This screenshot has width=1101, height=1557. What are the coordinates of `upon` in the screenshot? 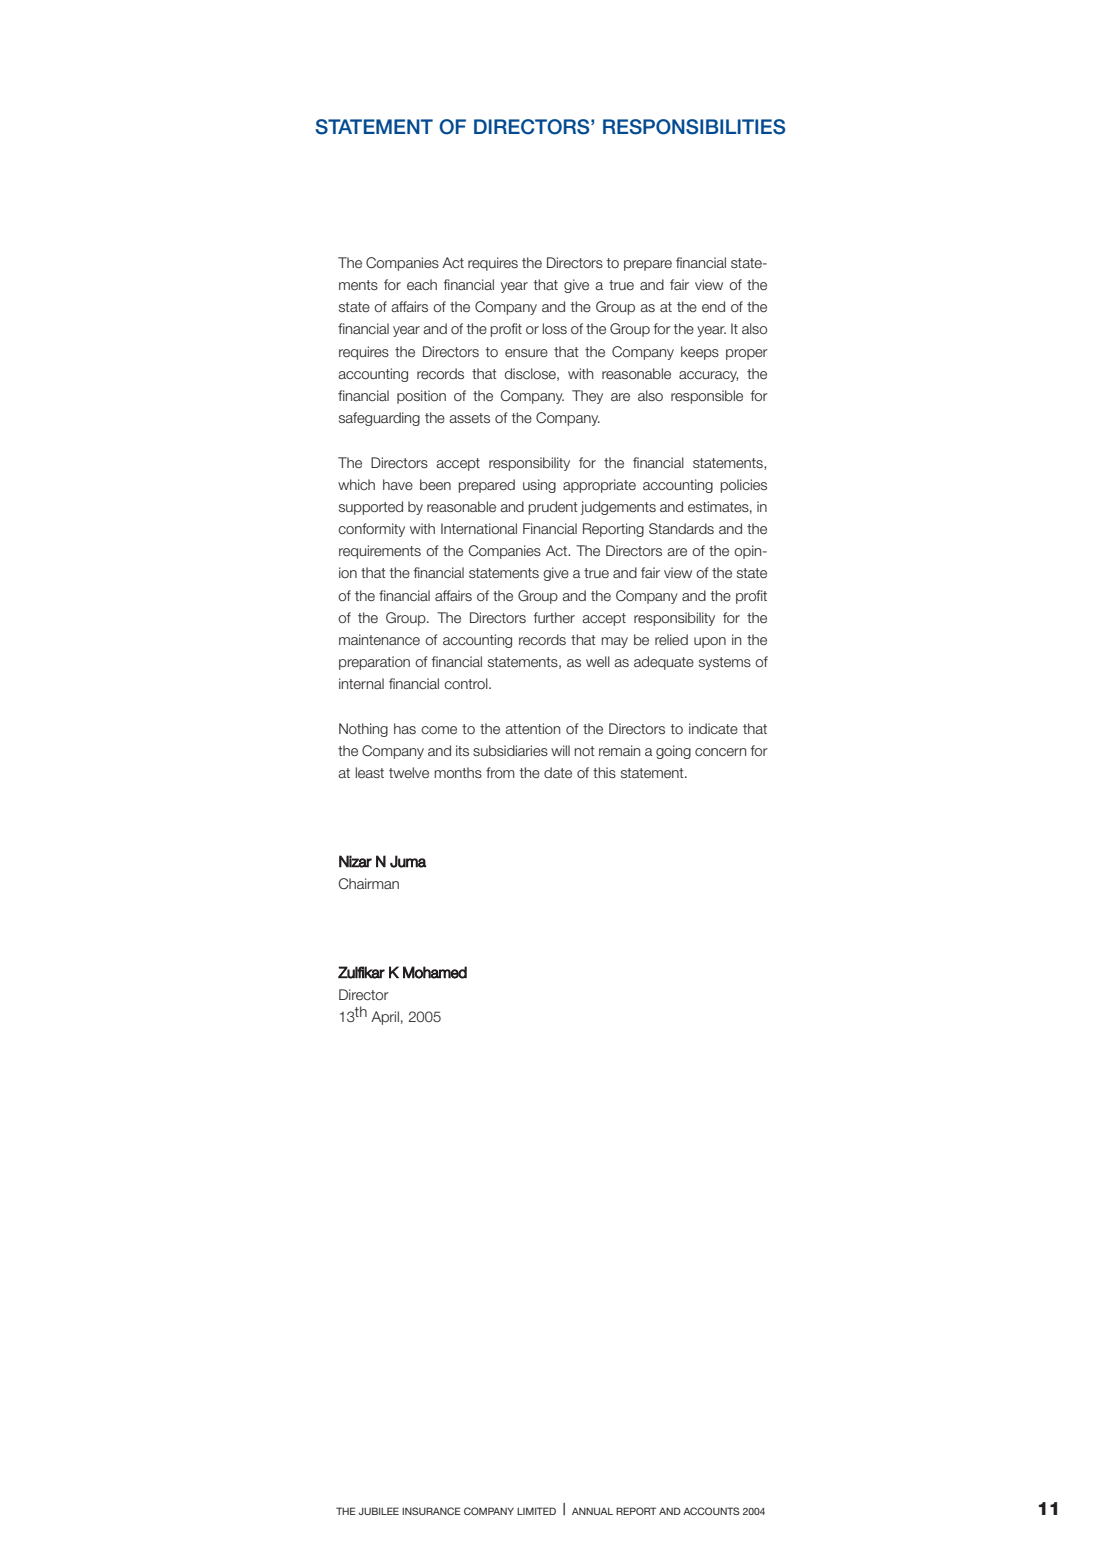 It's located at (710, 642).
